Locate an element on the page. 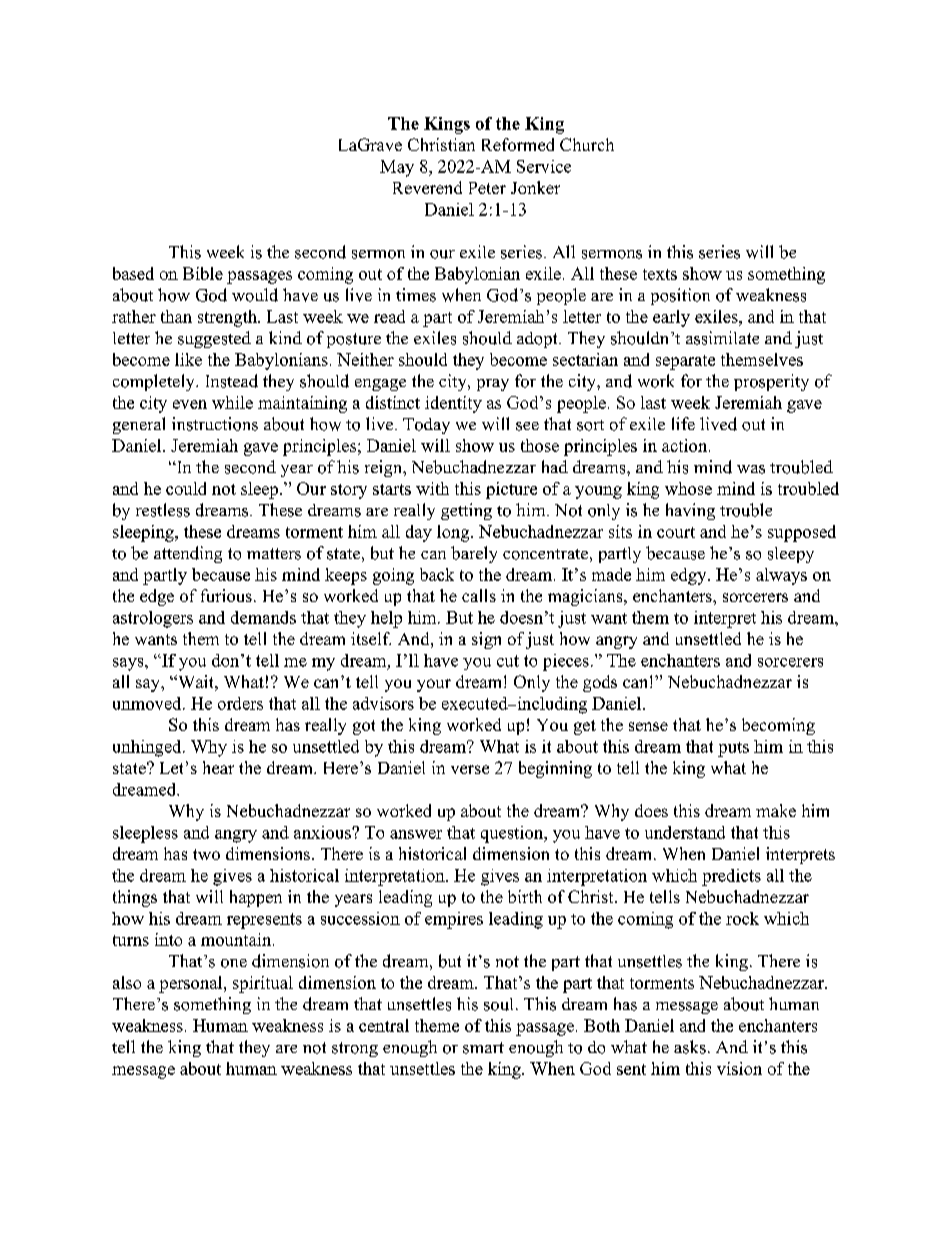 This page has height=1233, width=952. Church is located at coordinates (587, 144).
